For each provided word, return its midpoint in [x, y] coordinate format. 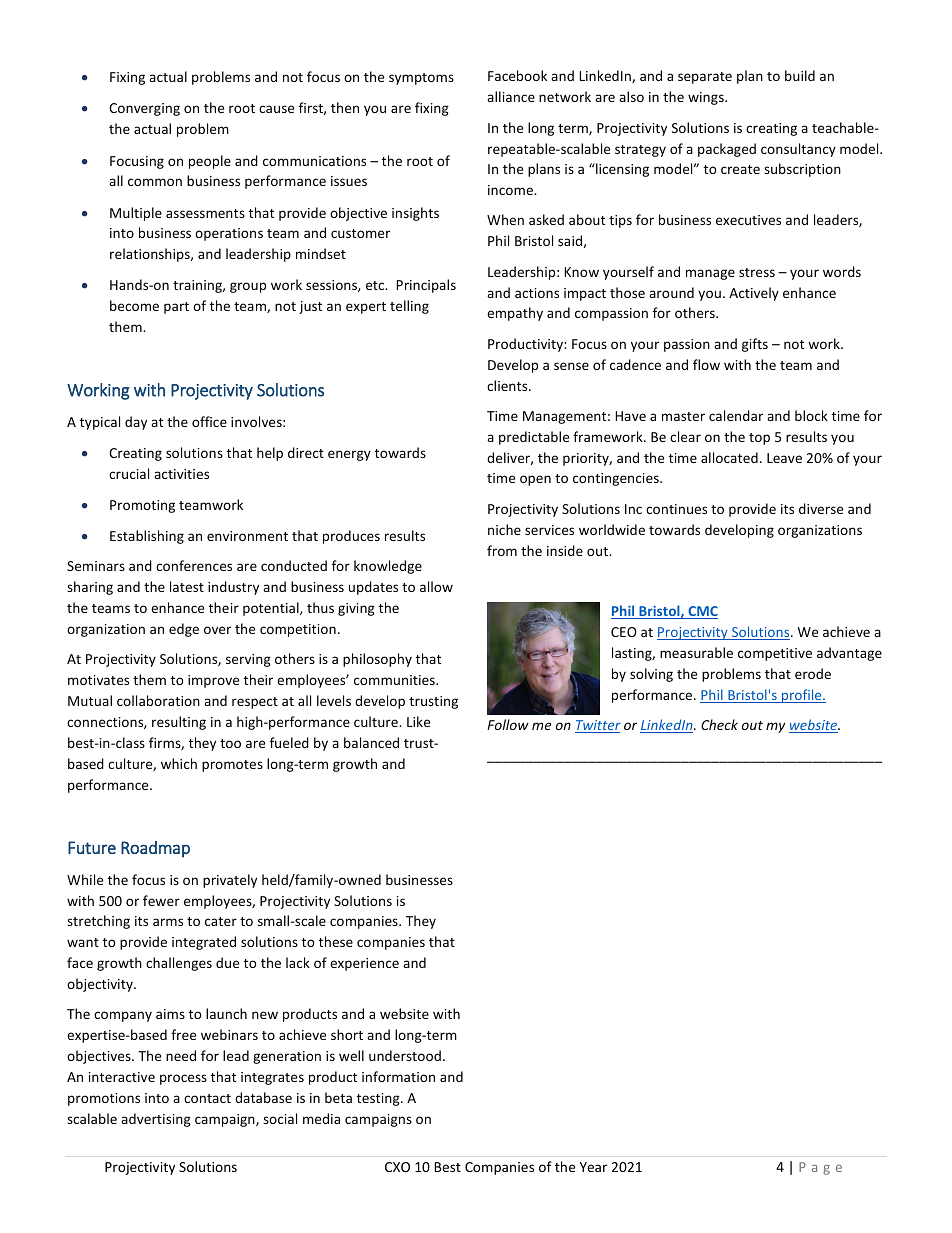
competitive [775, 654]
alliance [511, 96]
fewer [161, 900]
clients [508, 385]
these [336, 941]
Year [593, 1167]
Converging [144, 109]
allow [436, 586]
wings [707, 98]
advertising [156, 1120]
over [217, 630]
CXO [397, 1167]
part [176, 308]
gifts [755, 345]
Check [719, 724]
